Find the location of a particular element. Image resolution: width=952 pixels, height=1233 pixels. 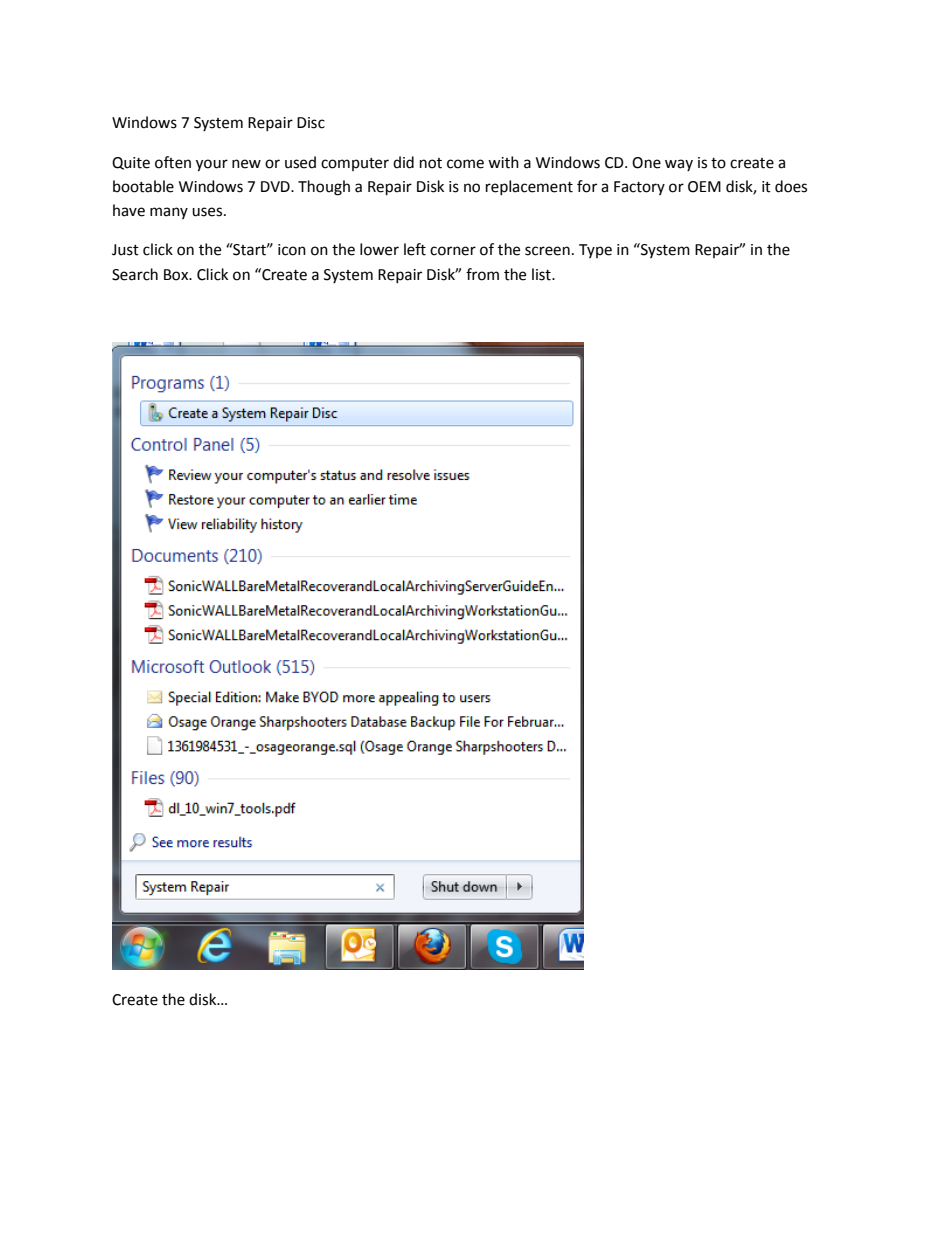

Box is located at coordinates (177, 275).
